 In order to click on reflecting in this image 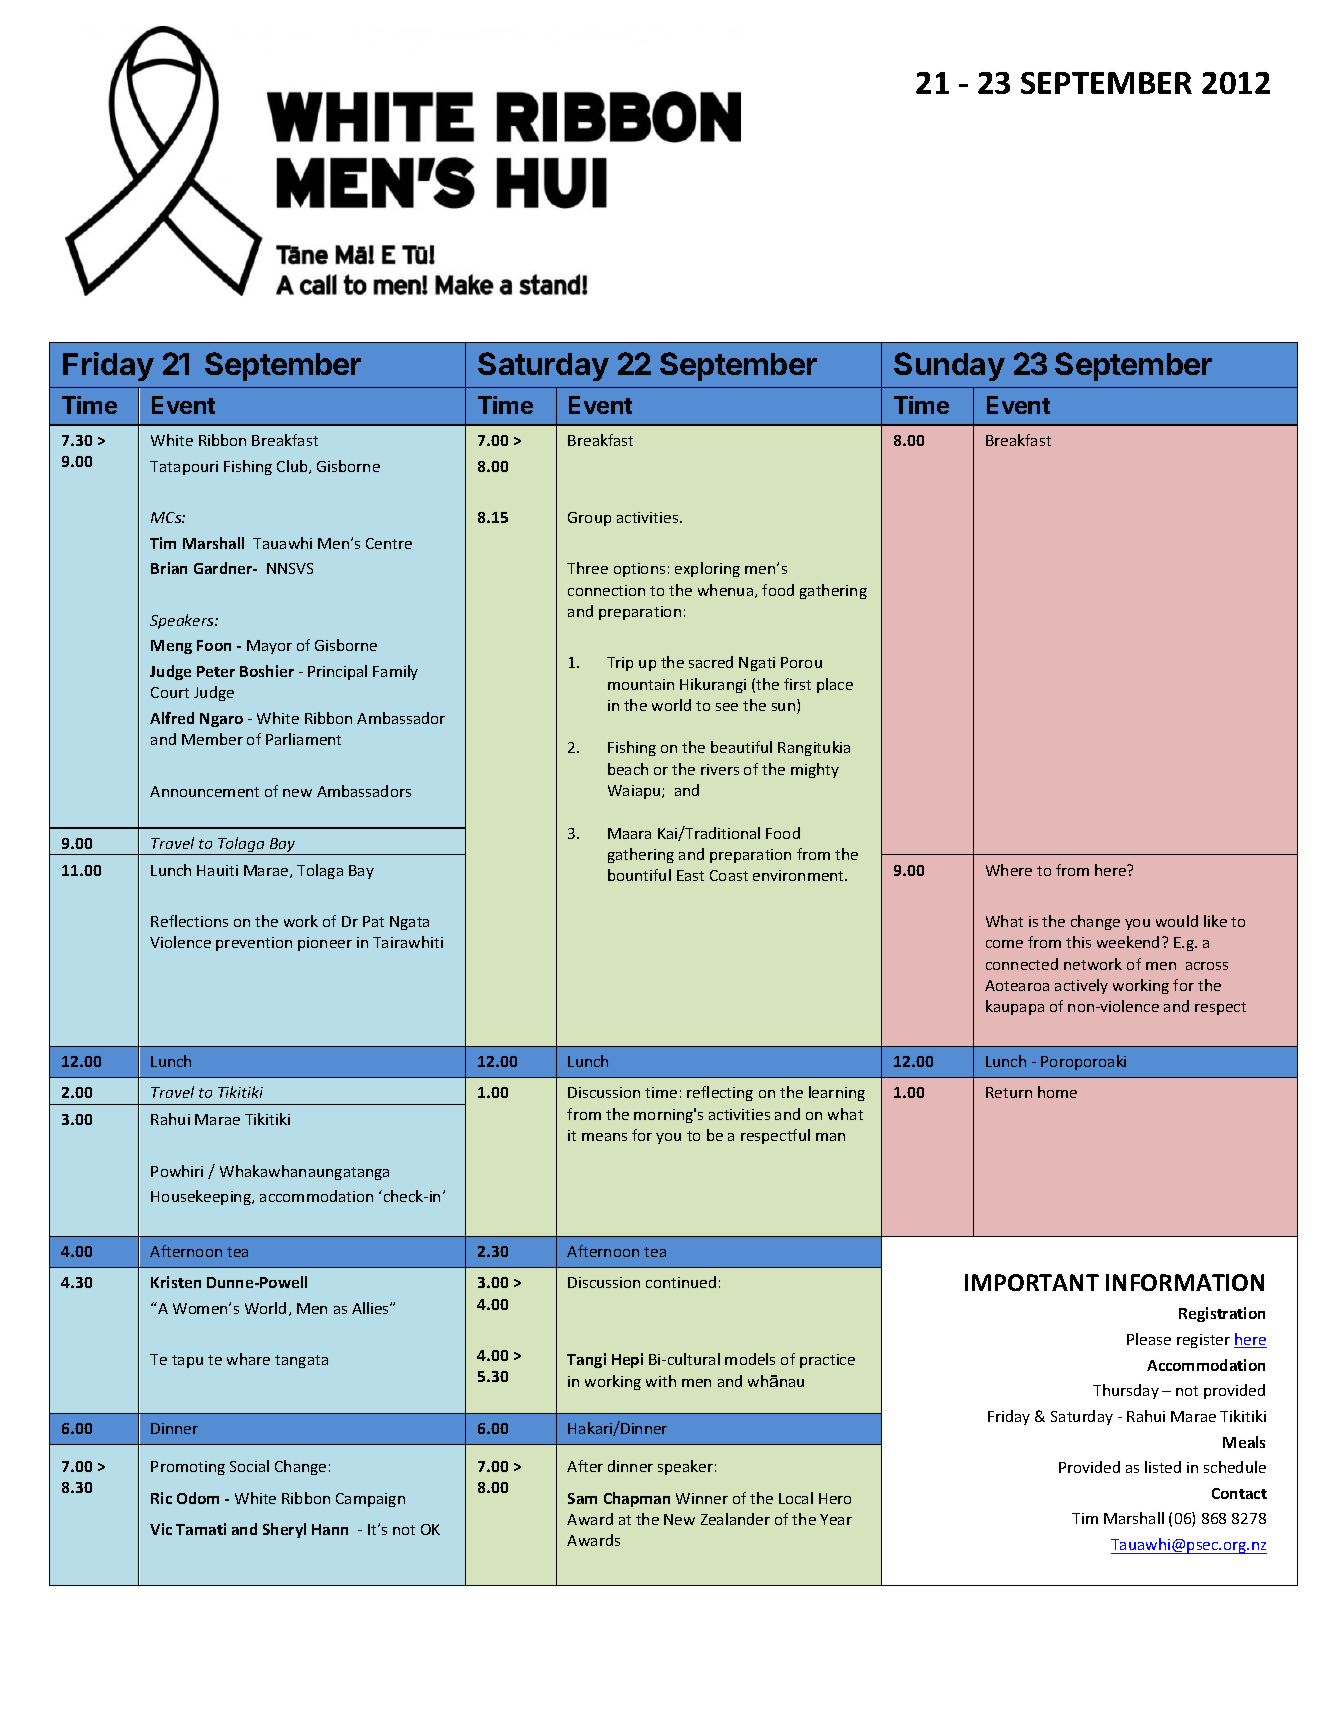, I will do `click(720, 1093)`.
